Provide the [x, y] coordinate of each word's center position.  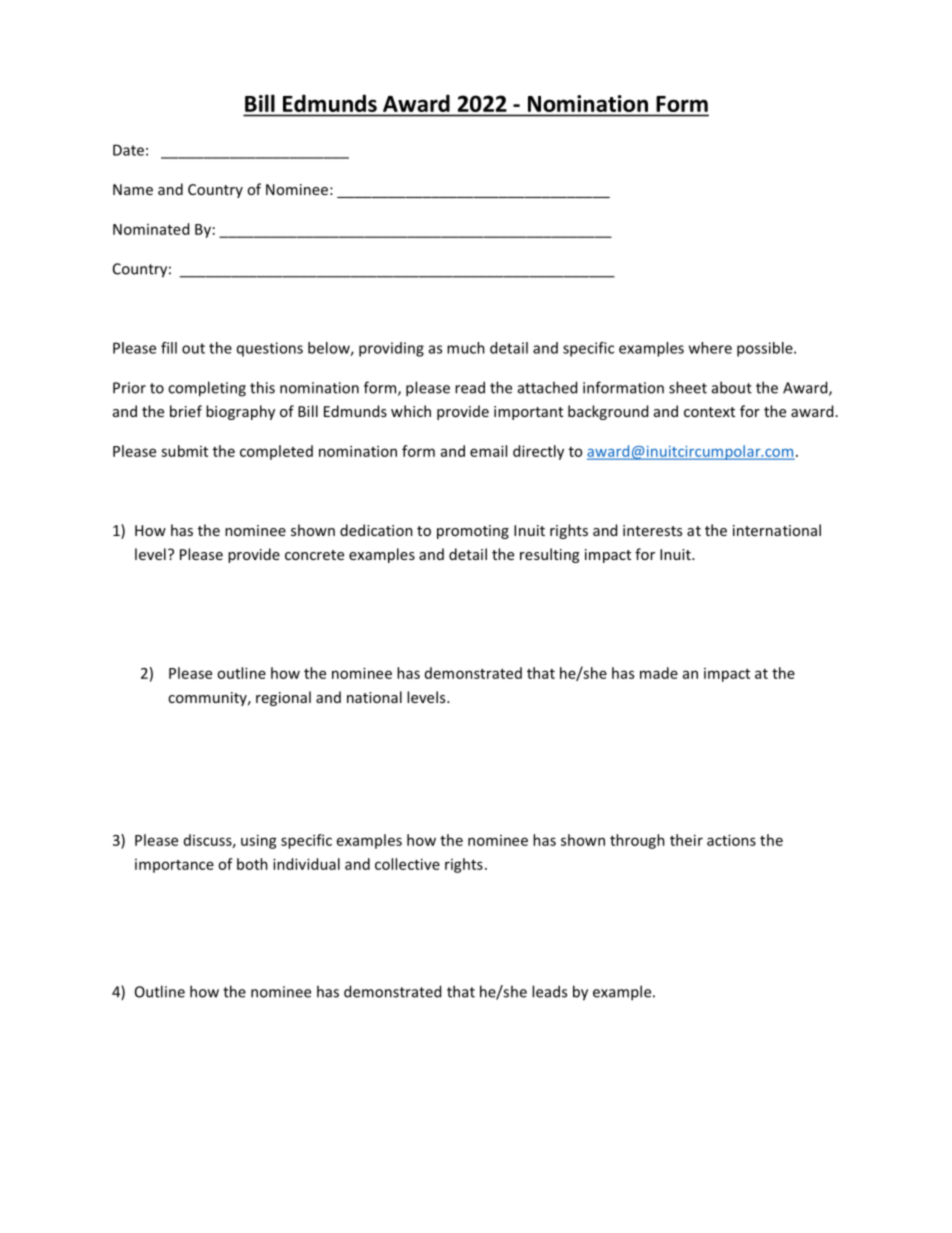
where [710, 348]
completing [207, 389]
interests [652, 530]
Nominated [151, 229]
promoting [473, 532]
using [259, 841]
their [686, 840]
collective [407, 864]
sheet [688, 387]
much [466, 348]
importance [174, 866]
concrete [314, 555]
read [470, 387]
